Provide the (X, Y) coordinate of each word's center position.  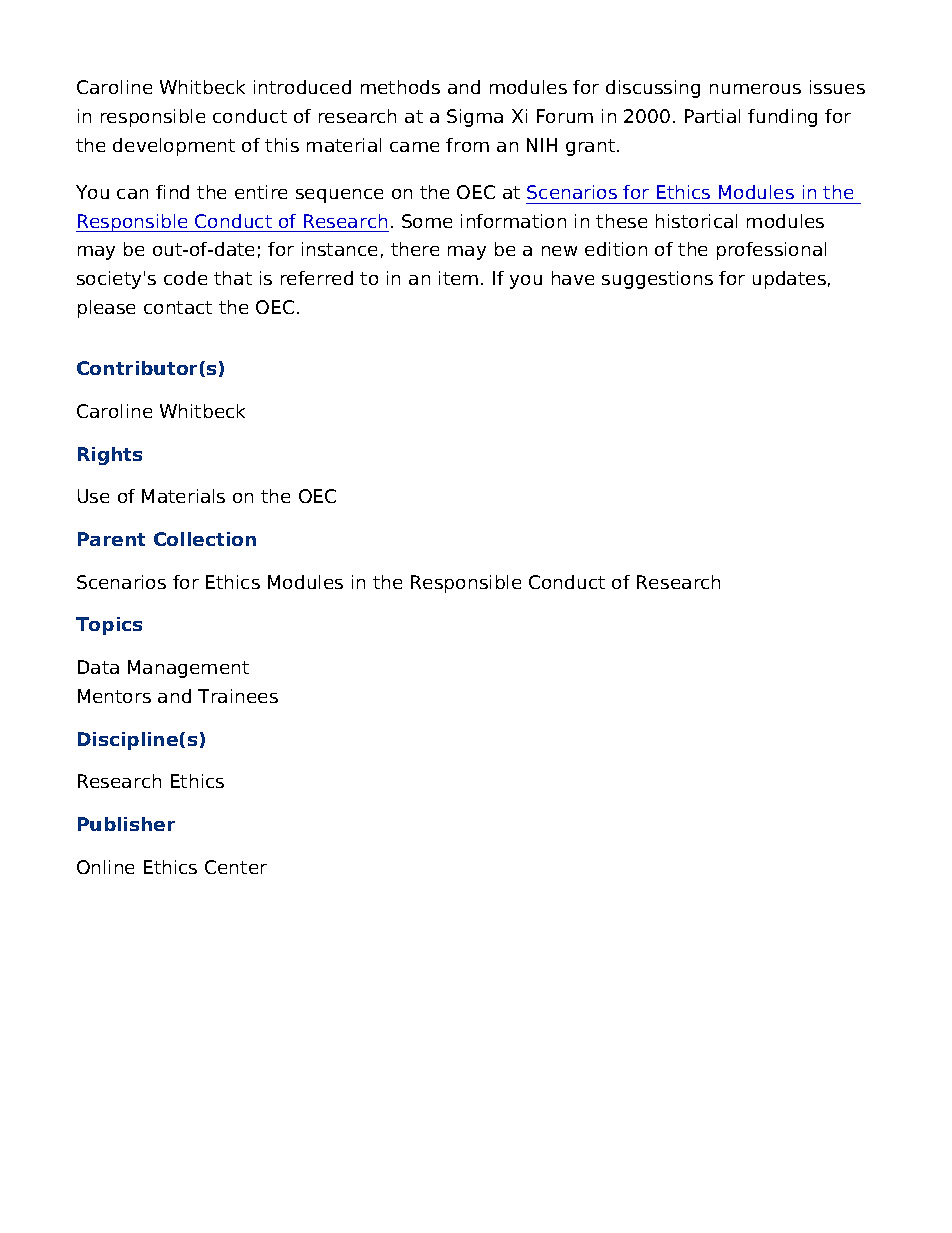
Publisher (126, 824)
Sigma (475, 118)
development (174, 147)
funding (782, 118)
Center (236, 867)
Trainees (238, 696)
